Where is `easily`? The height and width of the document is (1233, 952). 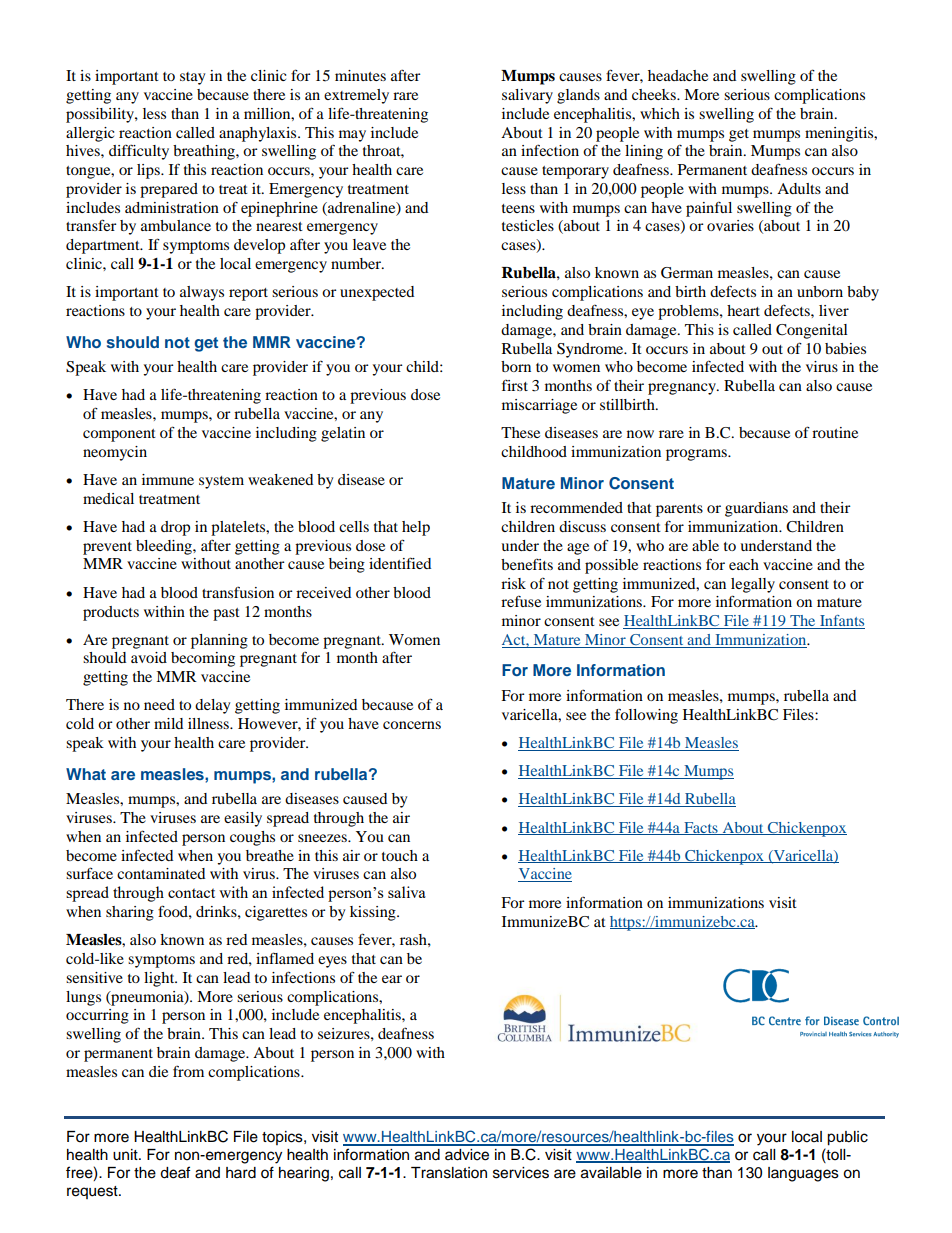
easily is located at coordinates (243, 819).
